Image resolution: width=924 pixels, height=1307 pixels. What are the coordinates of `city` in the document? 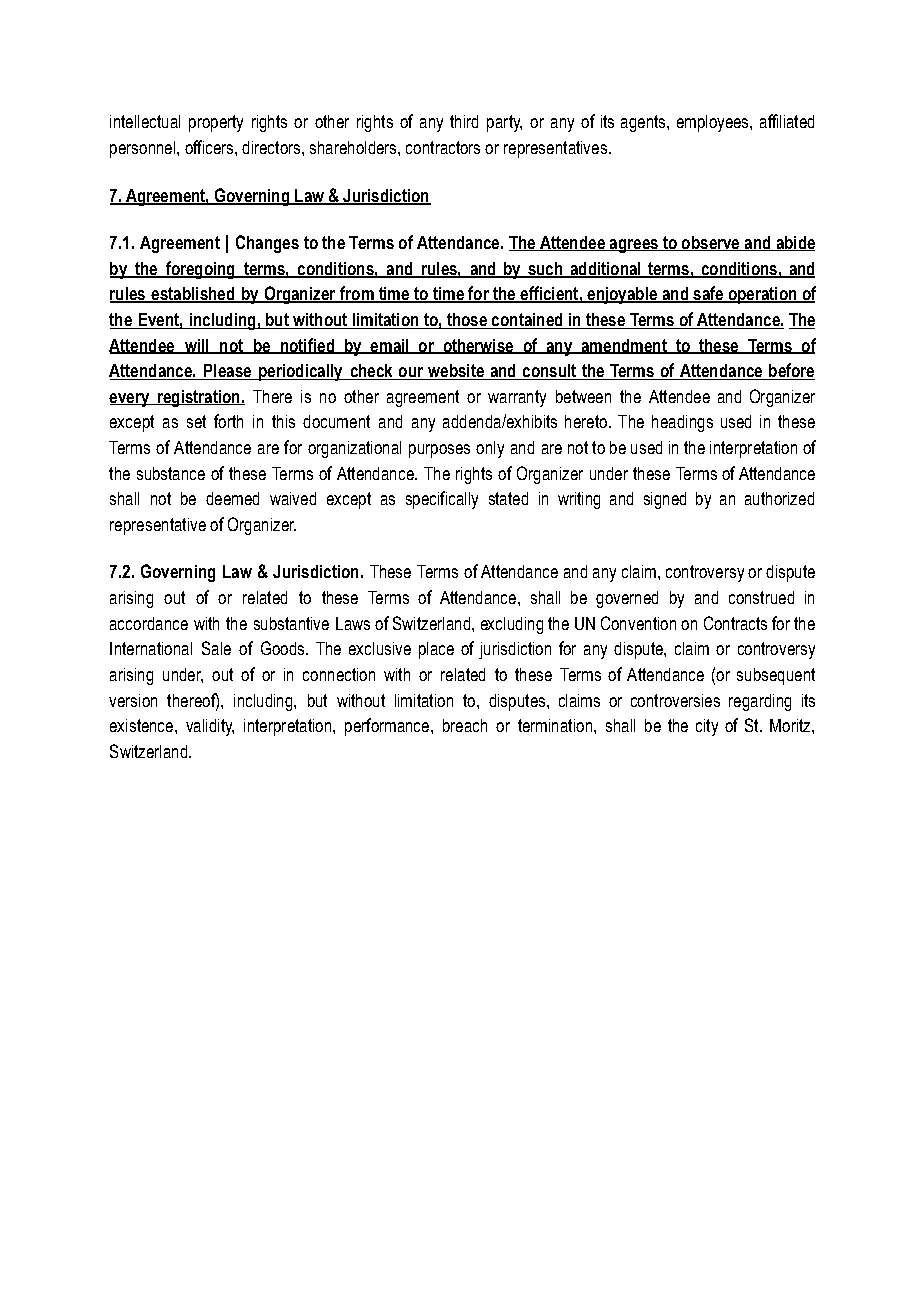 It's located at (707, 727).
